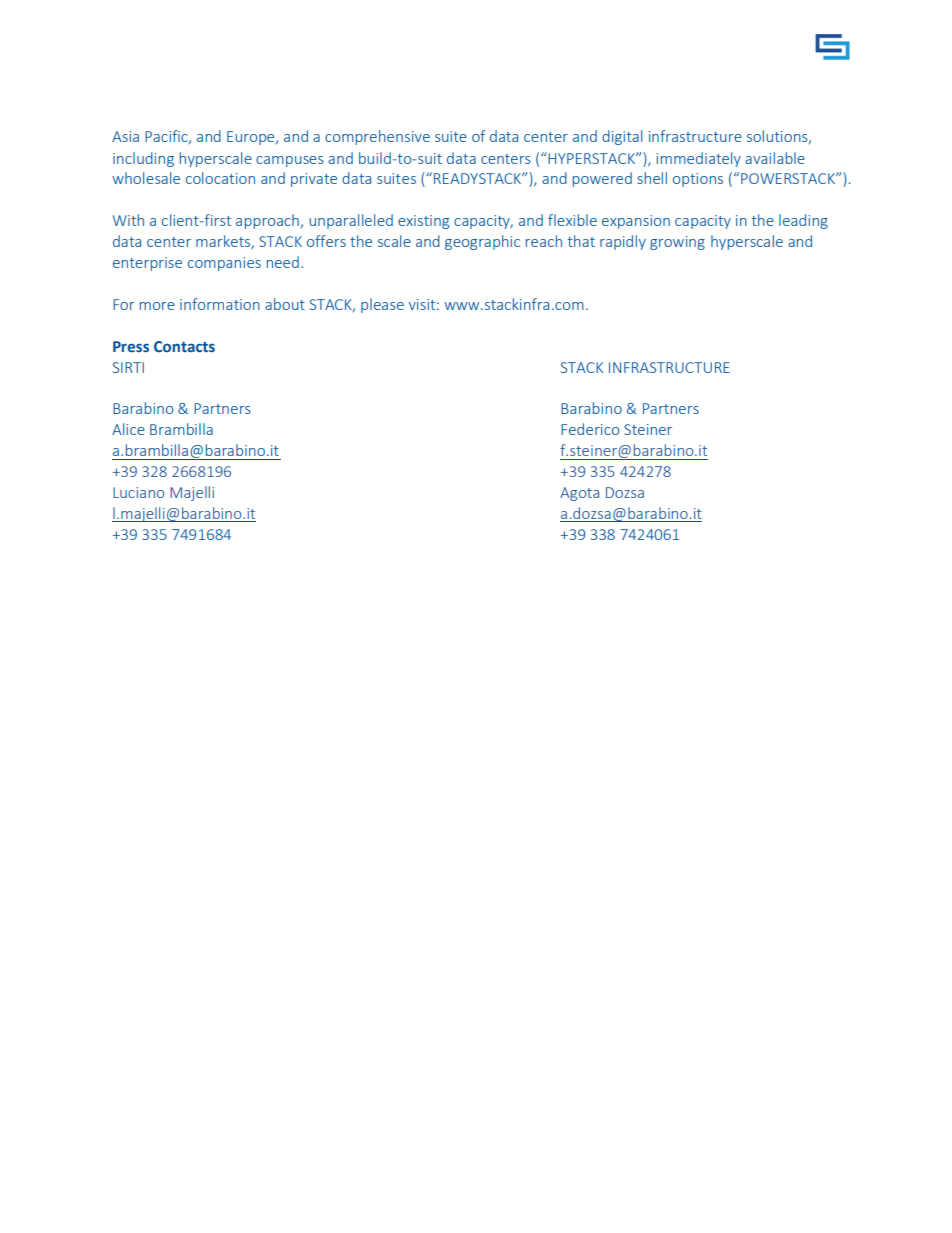 The width and height of the screenshot is (952, 1233). What do you see at coordinates (623, 242) in the screenshot?
I see `rapidly` at bounding box center [623, 242].
